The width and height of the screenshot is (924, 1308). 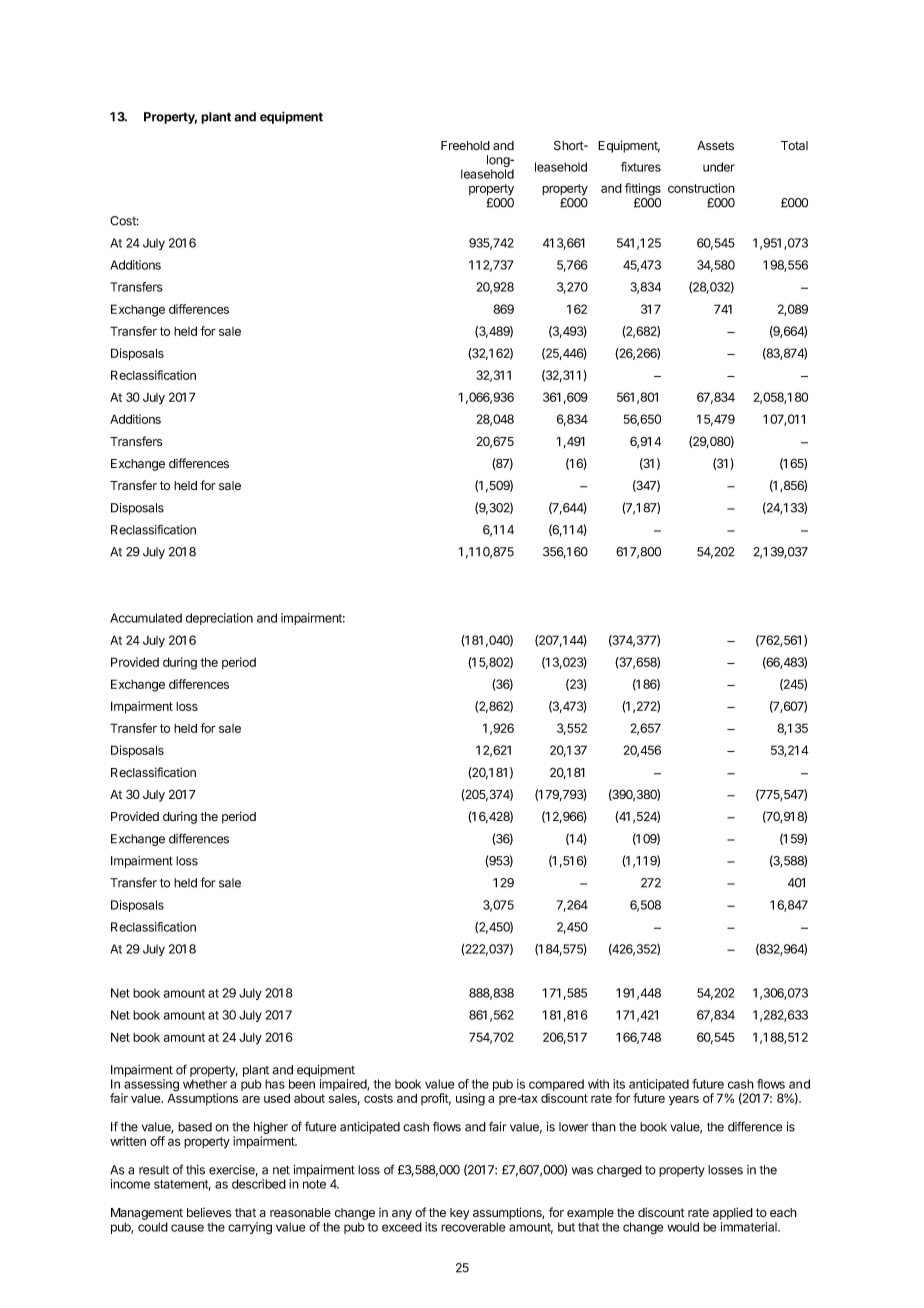 I want to click on believes, so click(x=209, y=1212).
